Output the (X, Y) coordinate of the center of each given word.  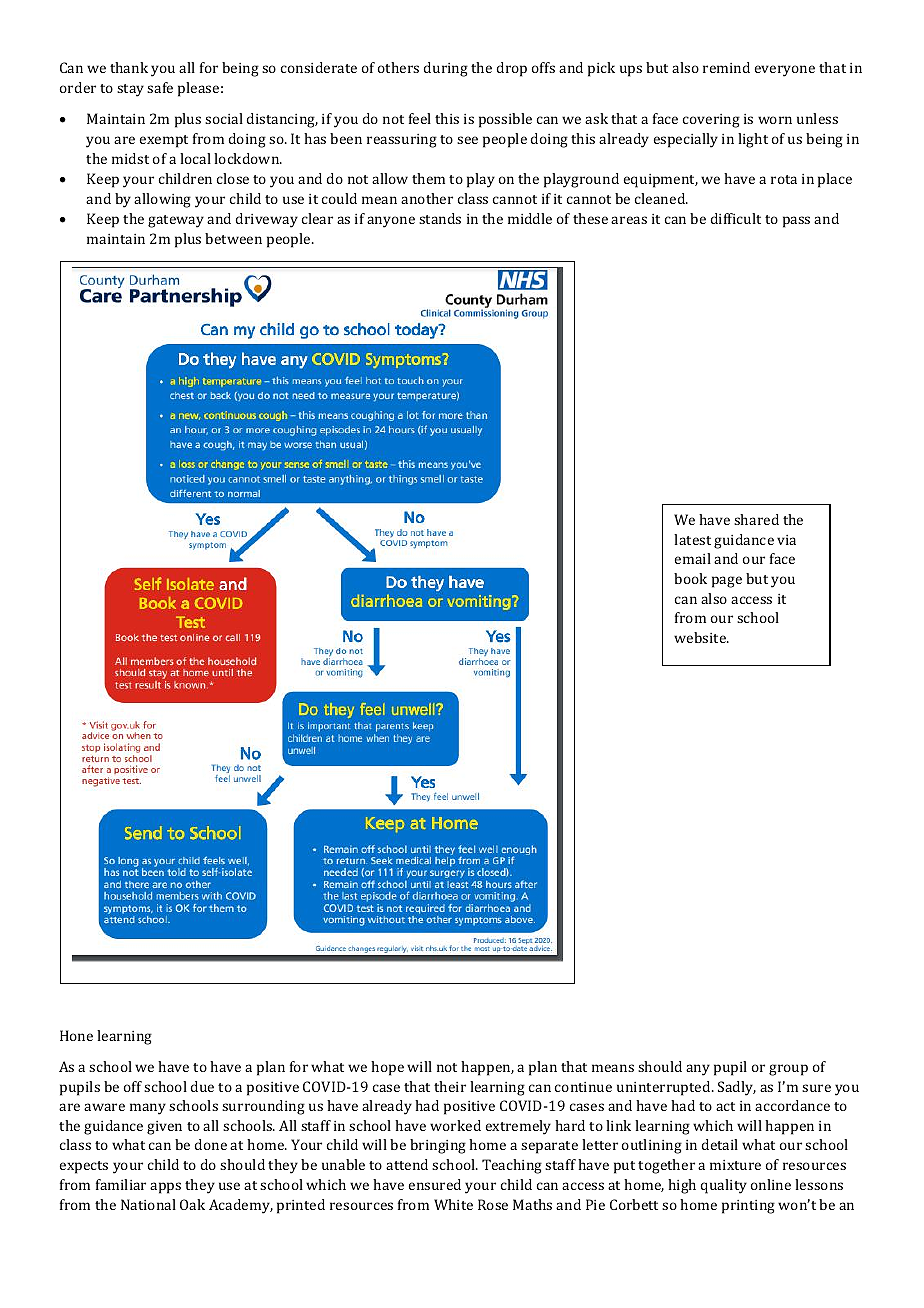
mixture (735, 1165)
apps (165, 1188)
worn (775, 120)
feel (420, 118)
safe (160, 87)
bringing (438, 1146)
